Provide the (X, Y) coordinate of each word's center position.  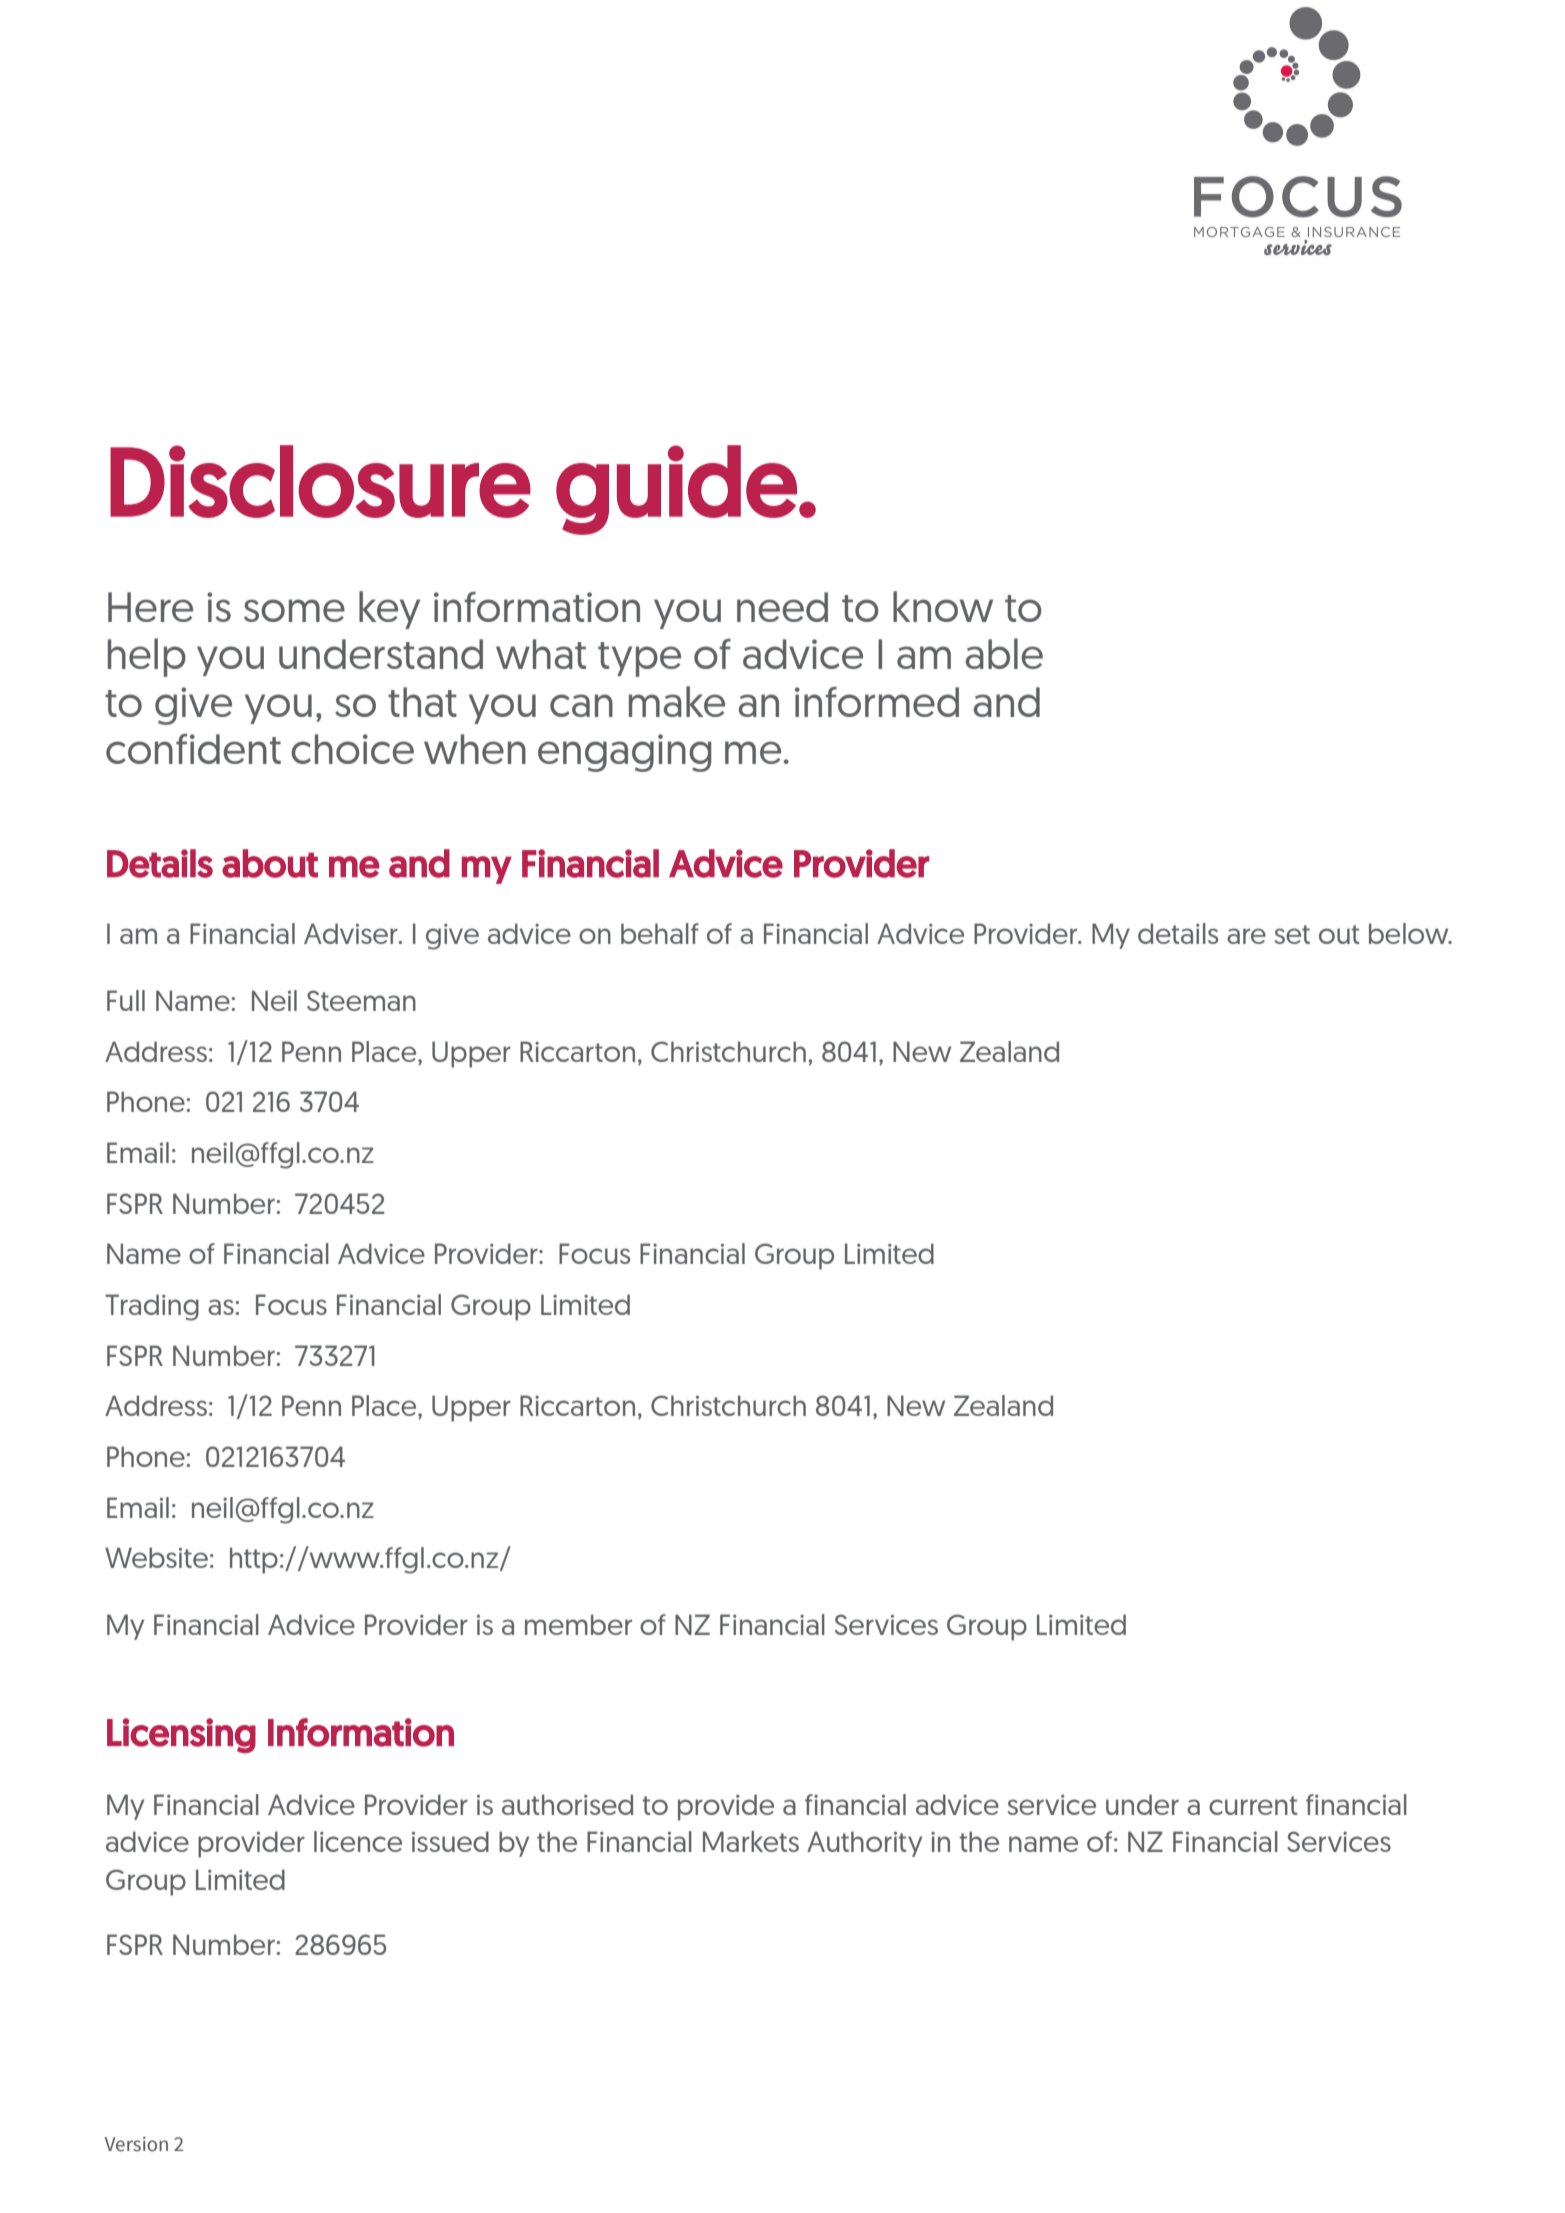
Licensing (181, 1735)
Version (136, 2144)
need (782, 607)
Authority (864, 1844)
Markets (751, 1841)
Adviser (352, 933)
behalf (660, 933)
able (1004, 653)
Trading (152, 1307)
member (578, 1624)
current (1253, 1805)
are (1246, 936)
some (294, 610)
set (1292, 934)
